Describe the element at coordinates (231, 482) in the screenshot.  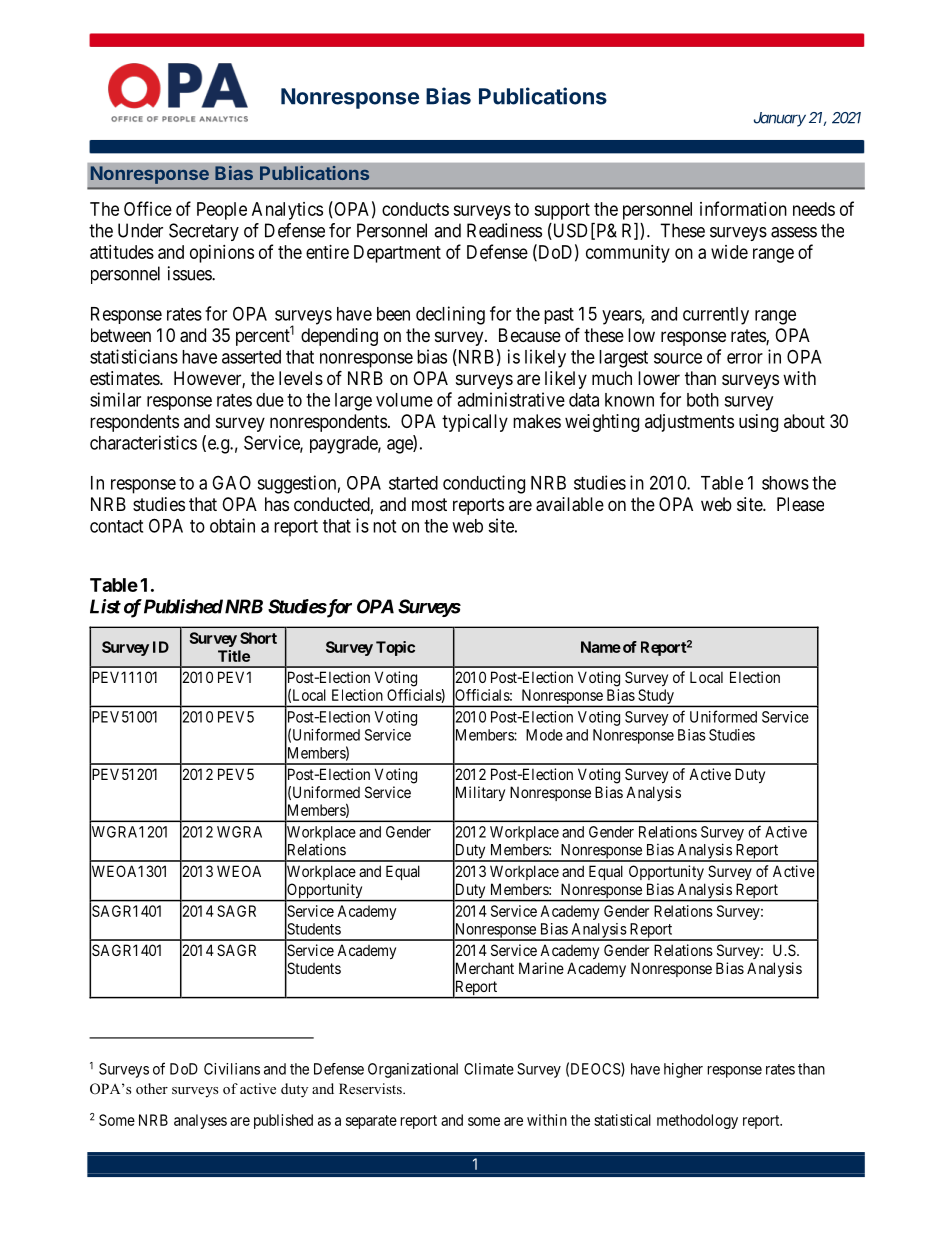
I see `GAO` at that location.
